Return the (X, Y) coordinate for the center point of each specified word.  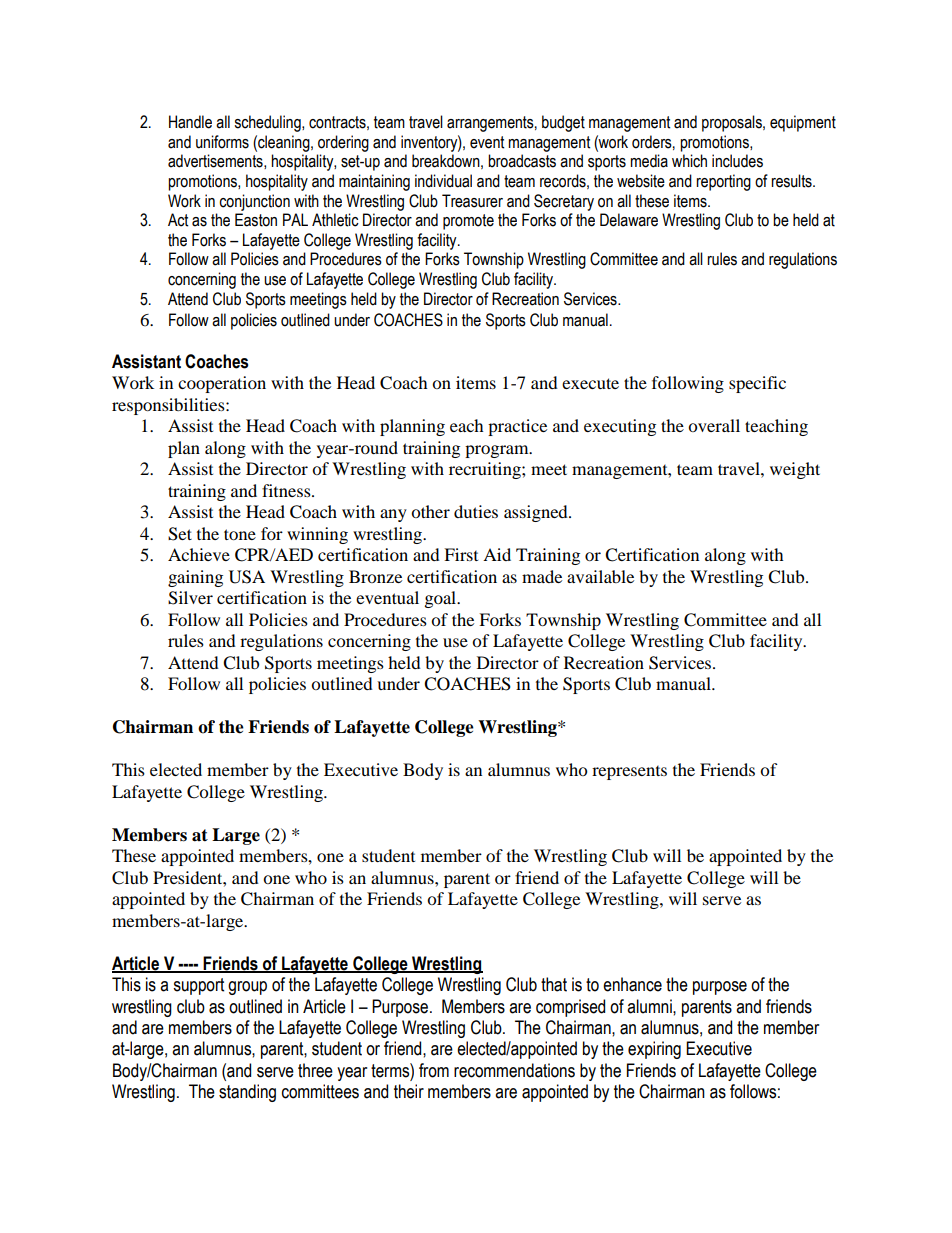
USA (247, 577)
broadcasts (522, 161)
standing (247, 1093)
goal (442, 599)
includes (737, 161)
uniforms (222, 142)
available (600, 576)
